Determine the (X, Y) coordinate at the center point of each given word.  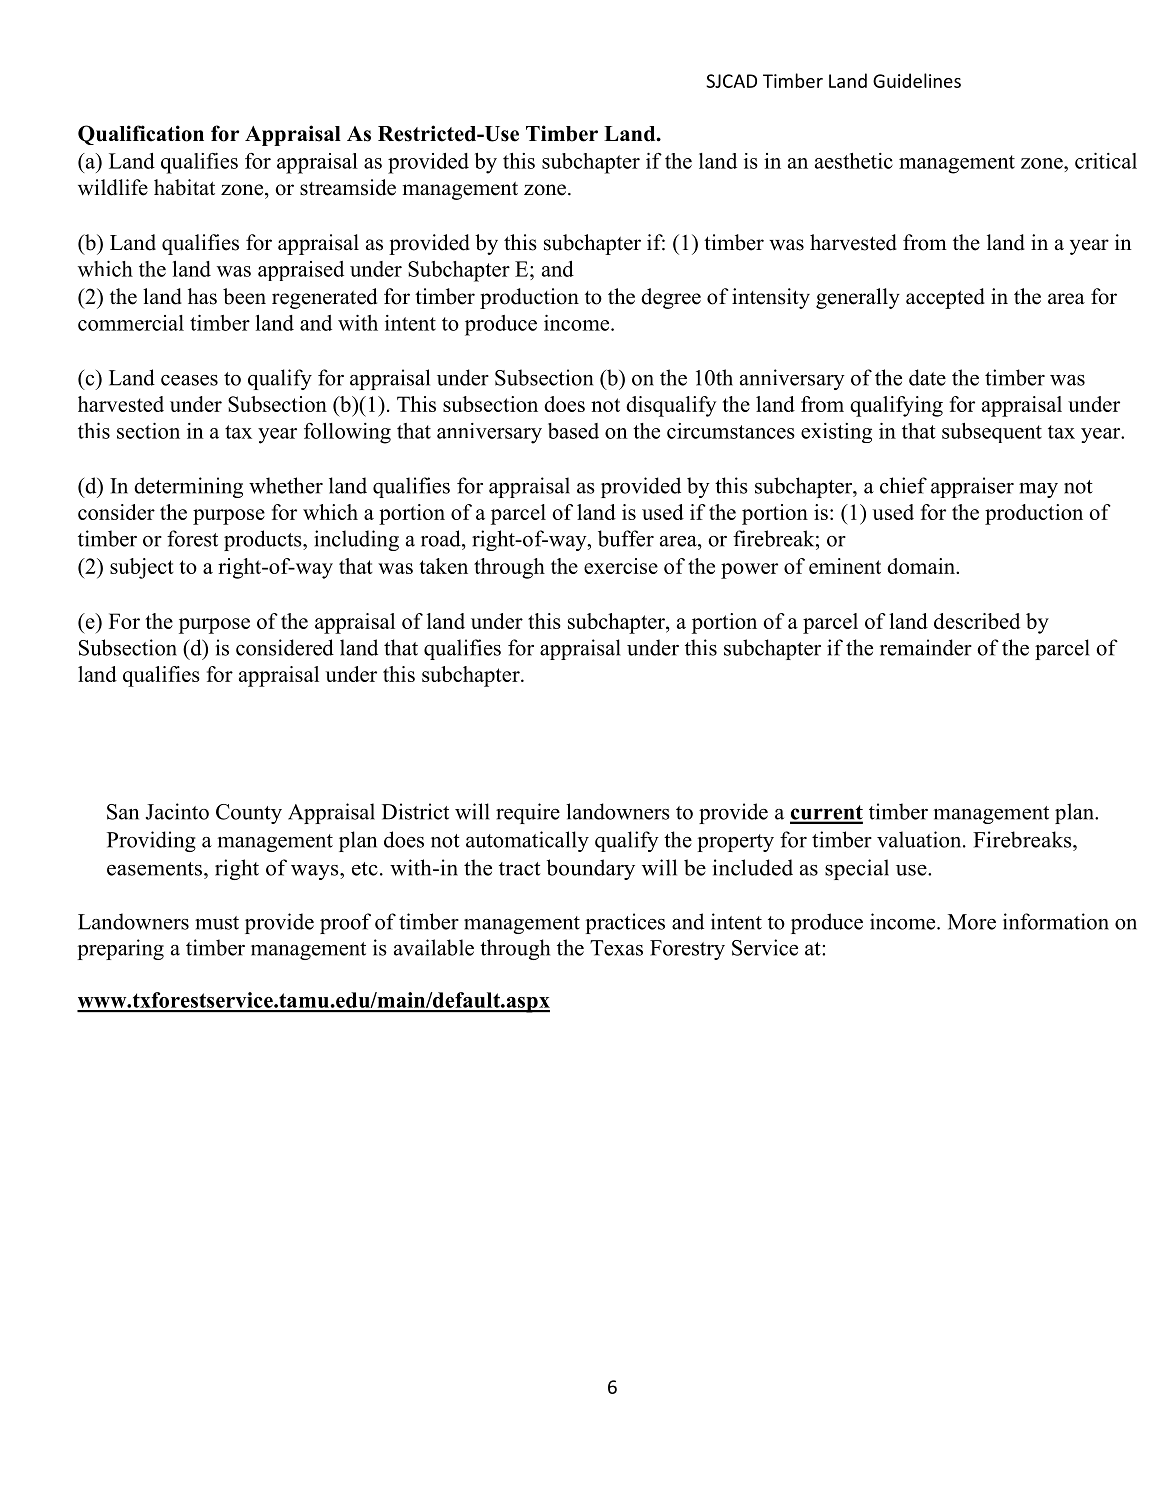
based (573, 431)
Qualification (141, 135)
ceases (189, 380)
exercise (621, 566)
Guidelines (917, 80)
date (927, 377)
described (977, 621)
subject (142, 568)
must (217, 923)
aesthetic (854, 161)
